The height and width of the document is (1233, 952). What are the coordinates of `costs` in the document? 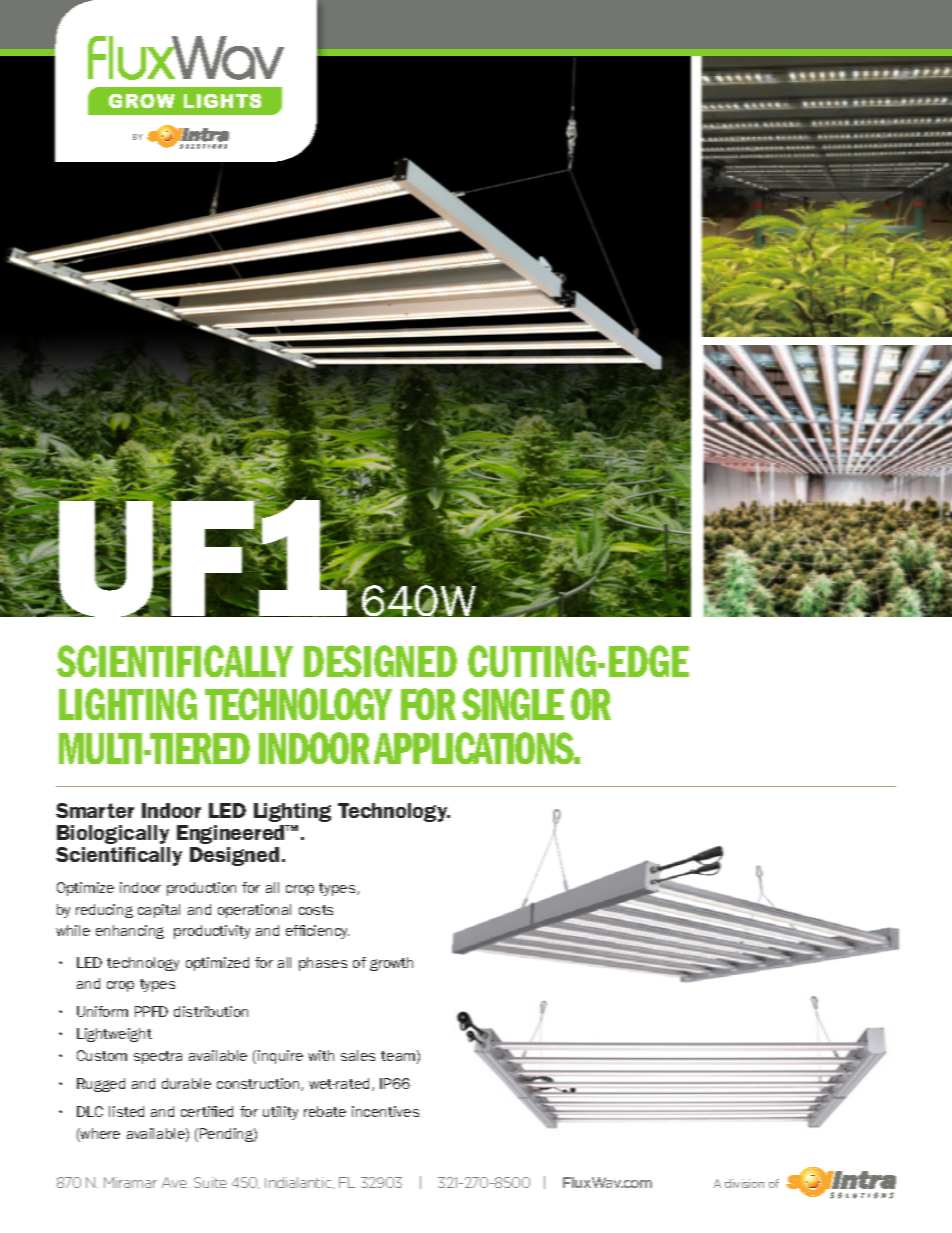 It's located at (316, 910).
